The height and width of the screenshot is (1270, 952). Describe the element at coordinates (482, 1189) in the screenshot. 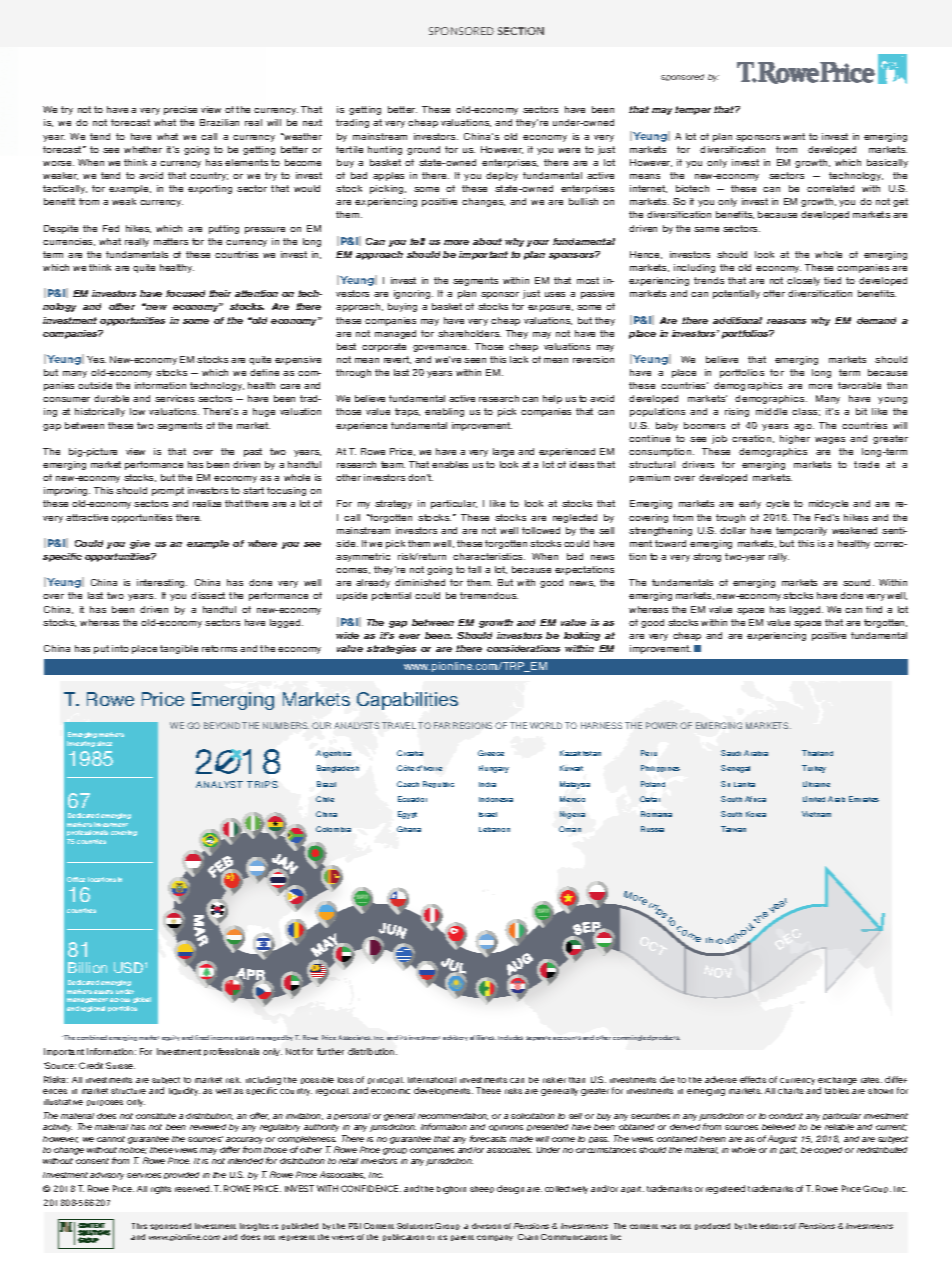

I see `sheep` at that location.
